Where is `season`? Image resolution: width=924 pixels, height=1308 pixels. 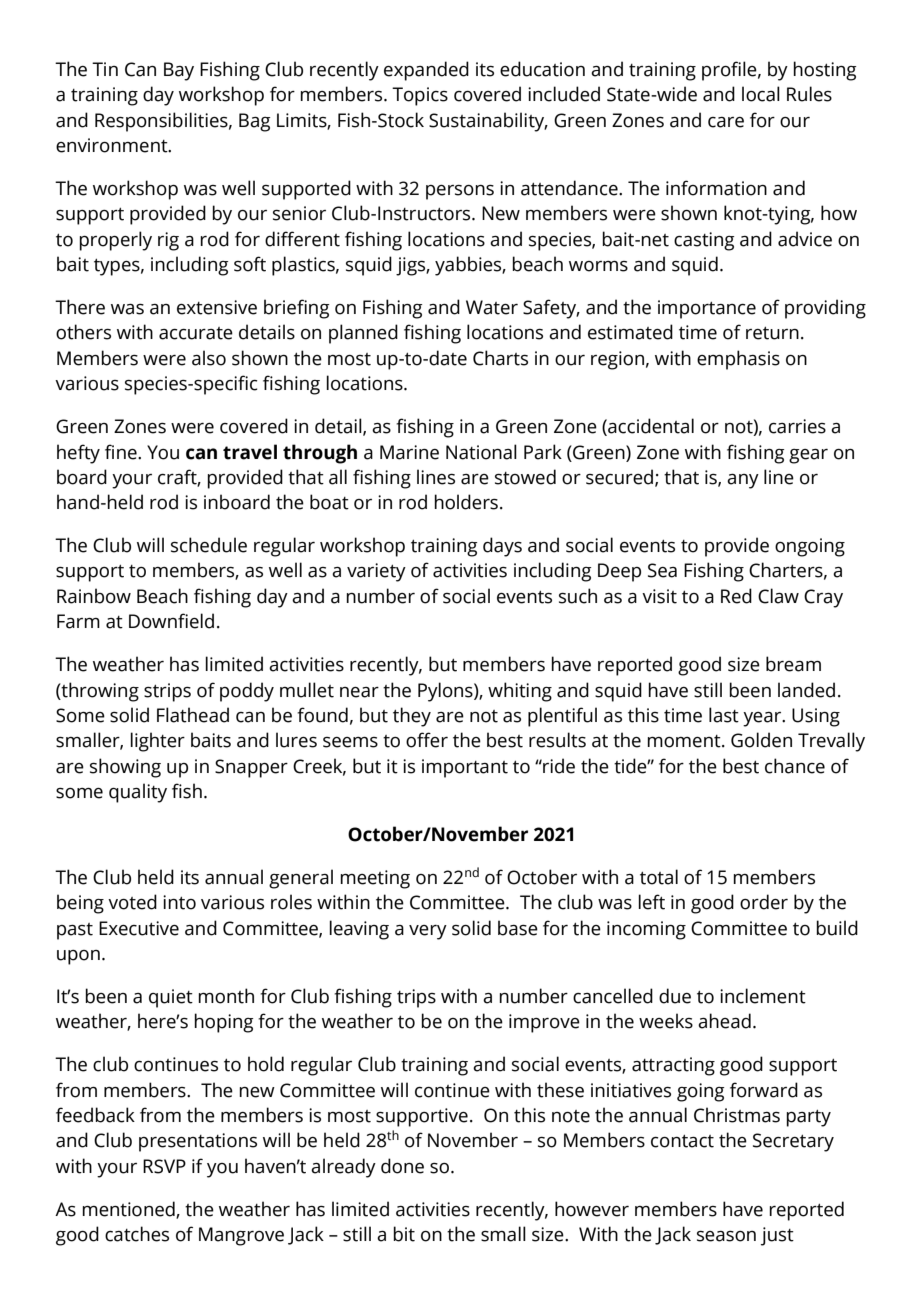 season is located at coordinates (726, 1236).
